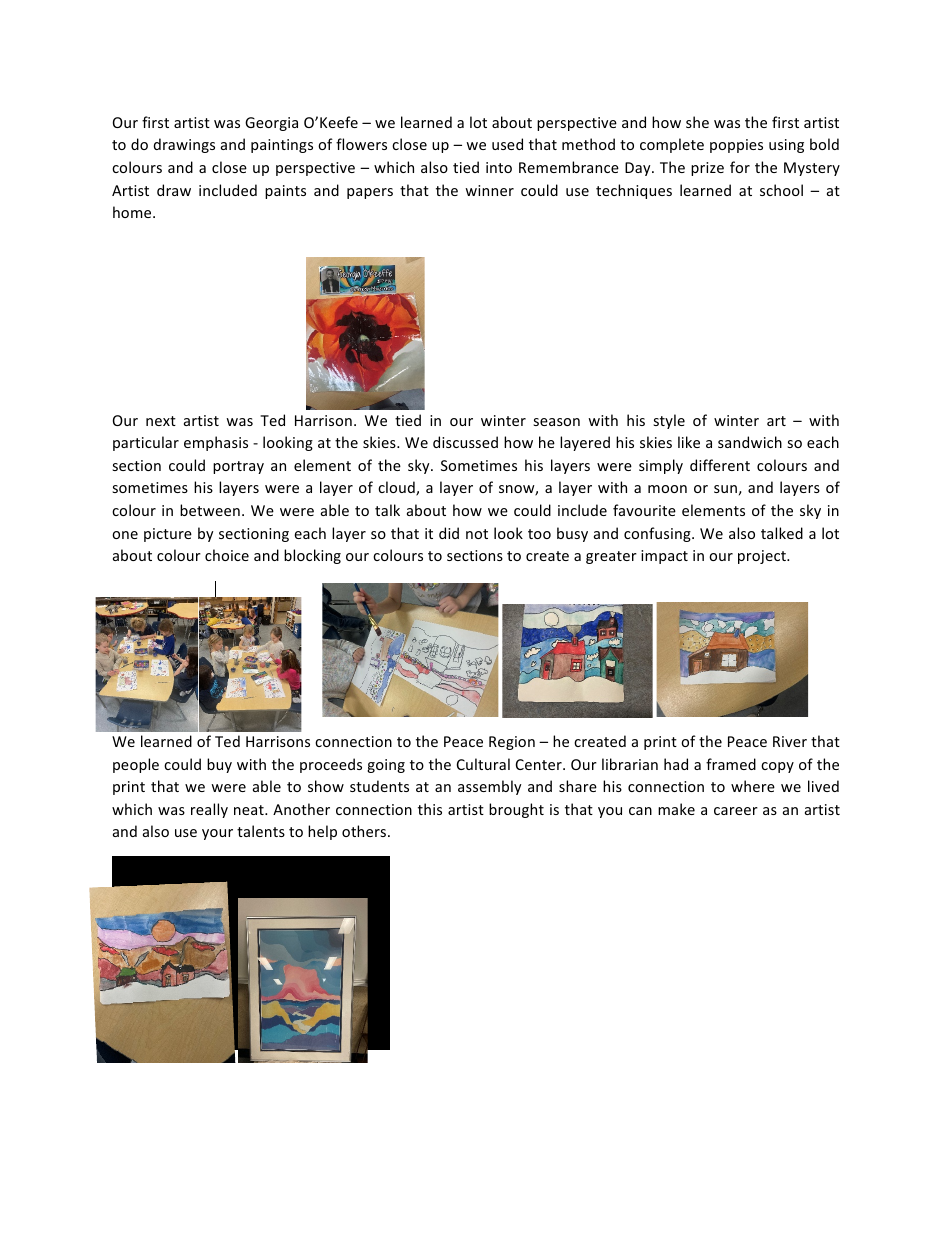 The image size is (952, 1233). I want to click on discussed, so click(465, 442).
